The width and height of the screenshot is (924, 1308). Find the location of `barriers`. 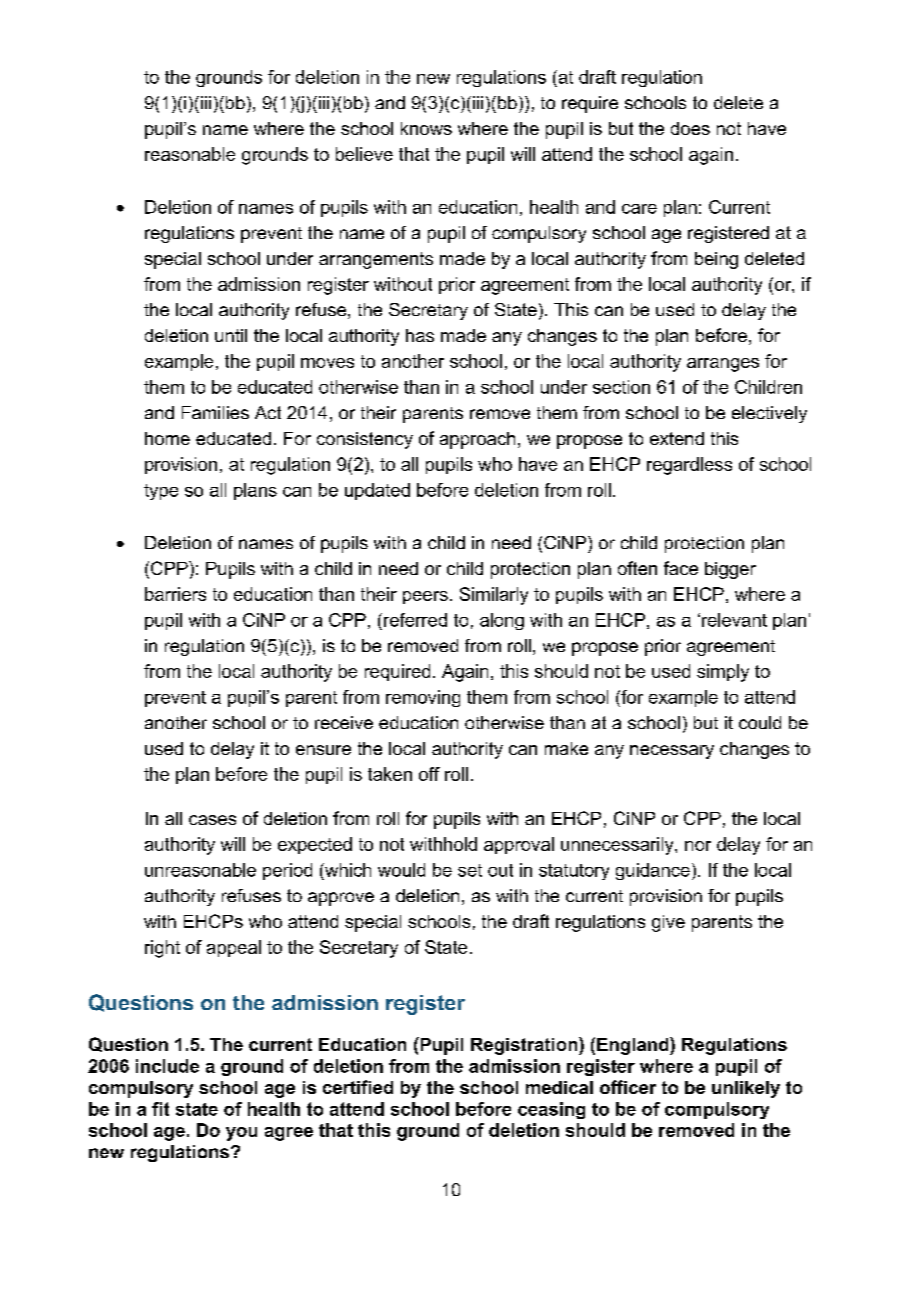

barriers is located at coordinates (175, 594).
